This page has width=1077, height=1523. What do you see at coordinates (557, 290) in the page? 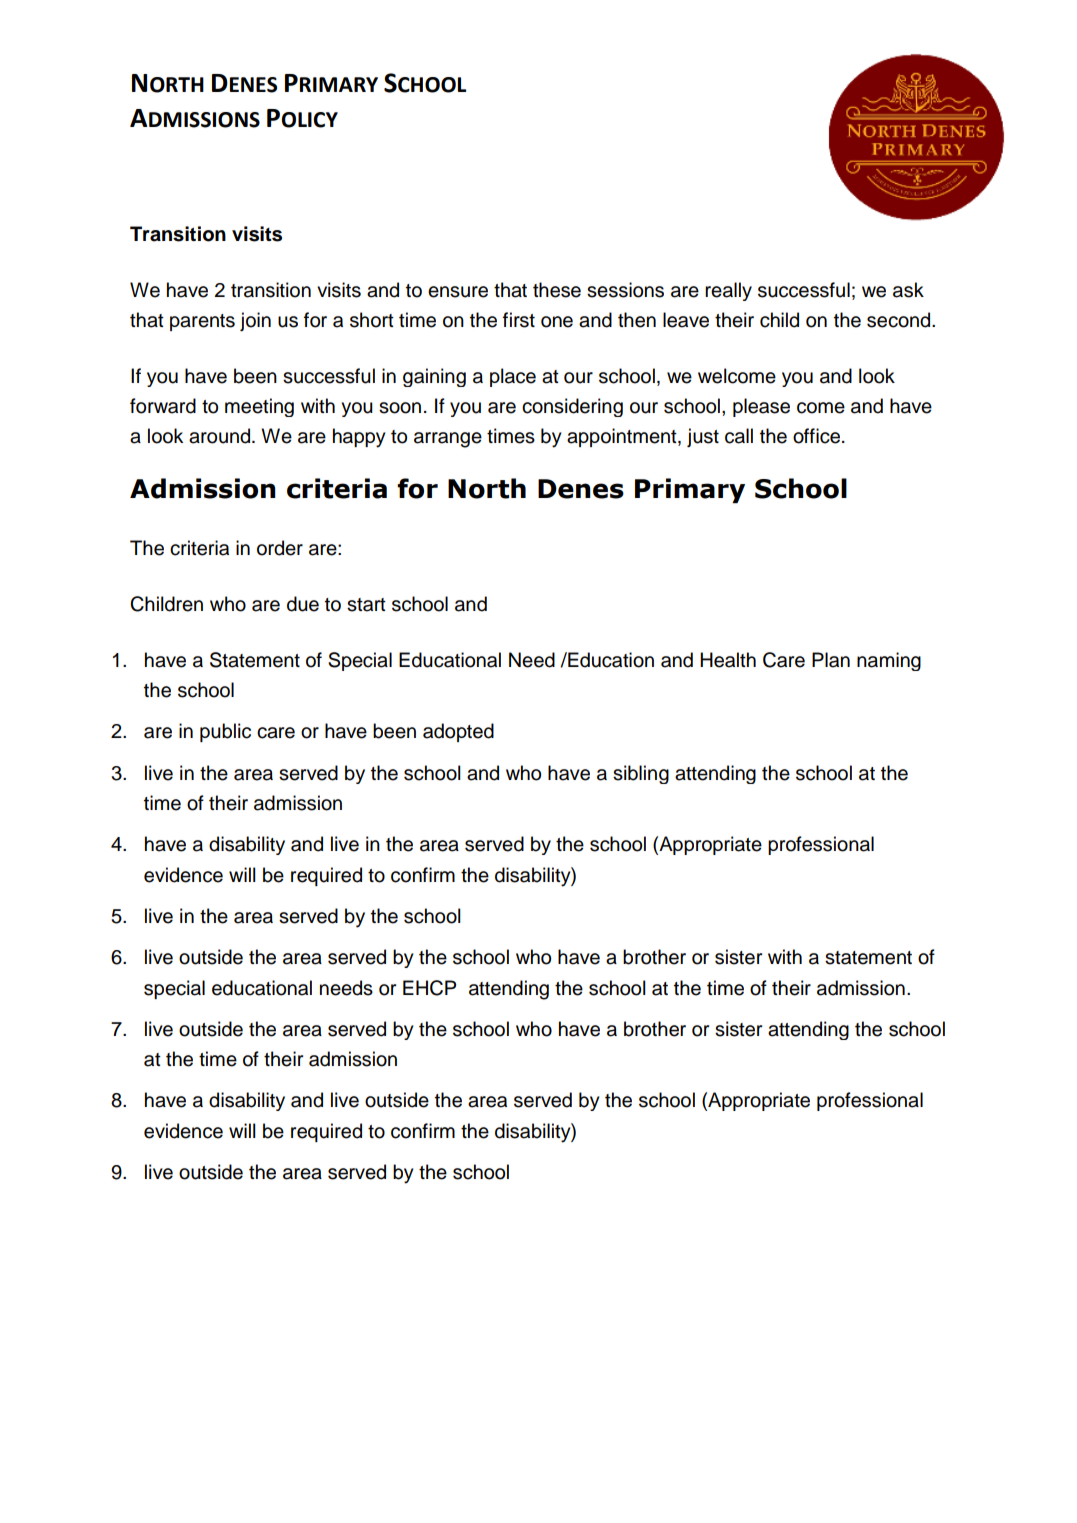
I see `these` at bounding box center [557, 290].
